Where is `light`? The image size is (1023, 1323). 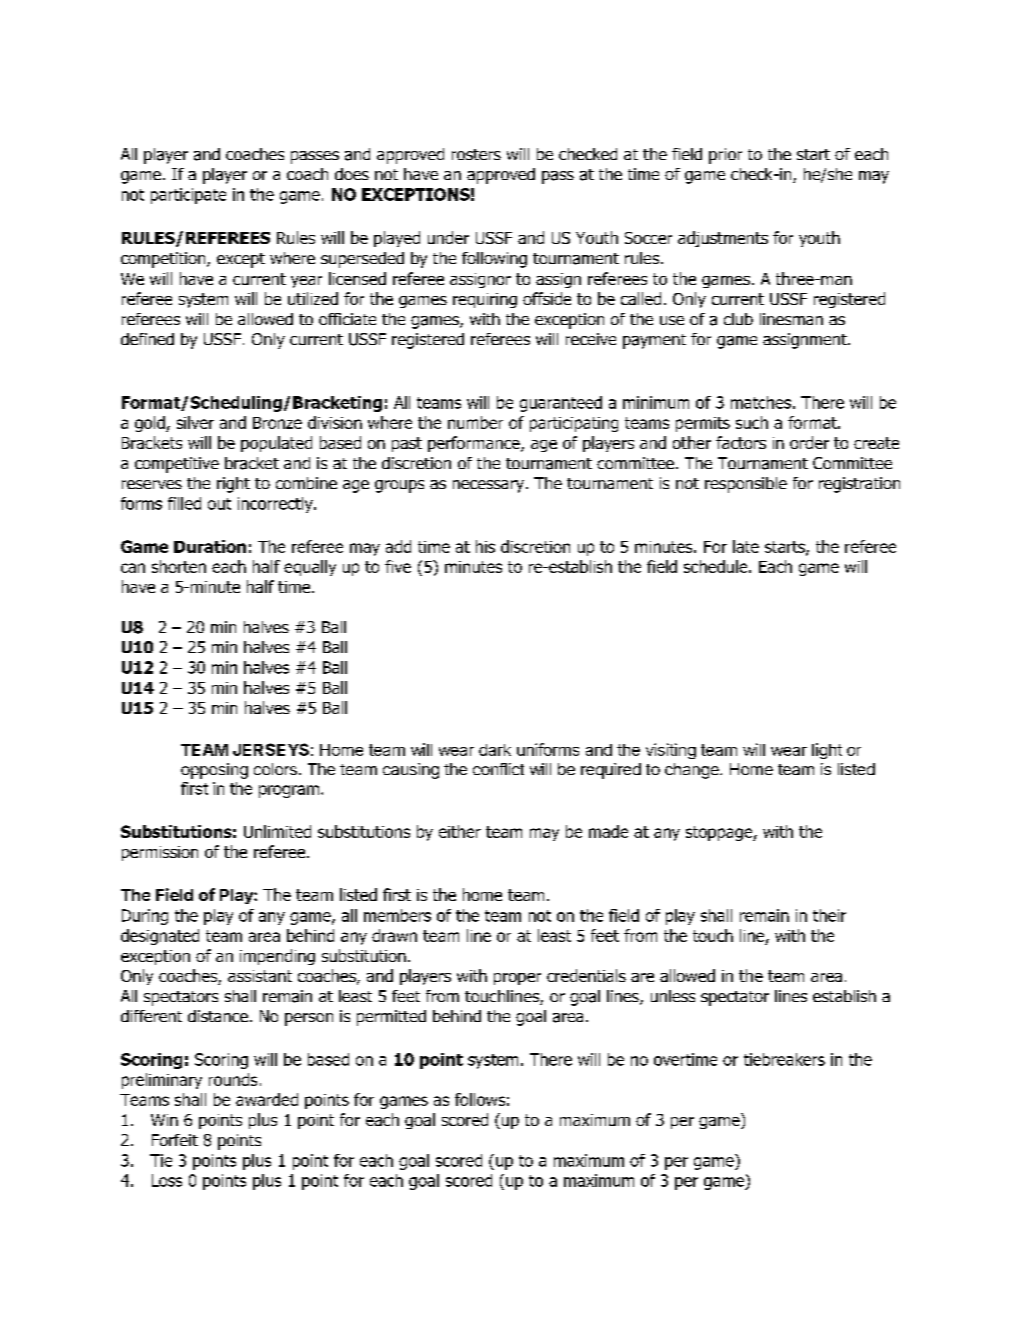
light is located at coordinates (827, 751).
